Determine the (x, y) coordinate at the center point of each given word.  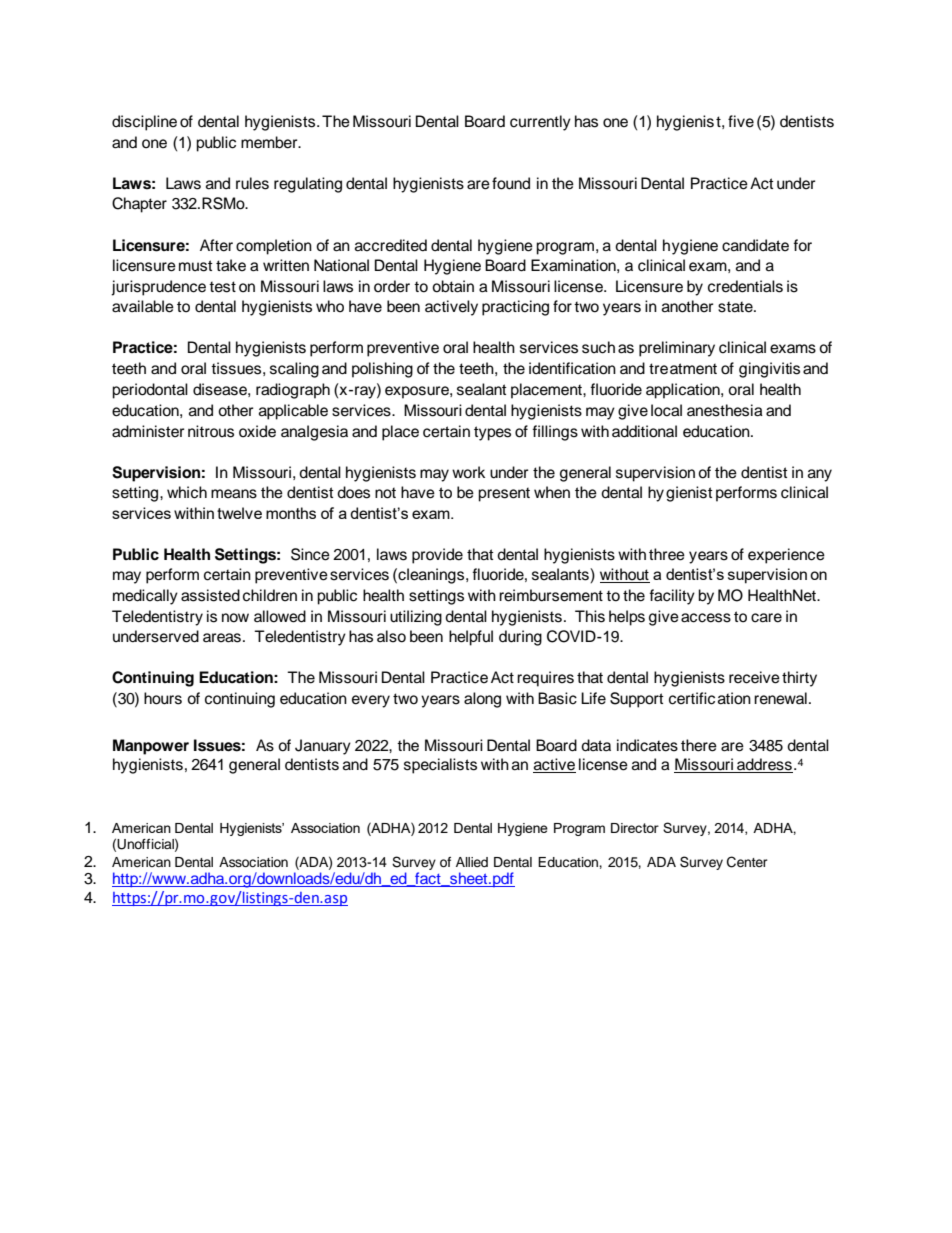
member (270, 142)
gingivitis (769, 370)
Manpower (151, 747)
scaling (294, 370)
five (741, 121)
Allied (472, 862)
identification (572, 368)
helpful (471, 638)
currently (540, 123)
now (235, 618)
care (766, 618)
